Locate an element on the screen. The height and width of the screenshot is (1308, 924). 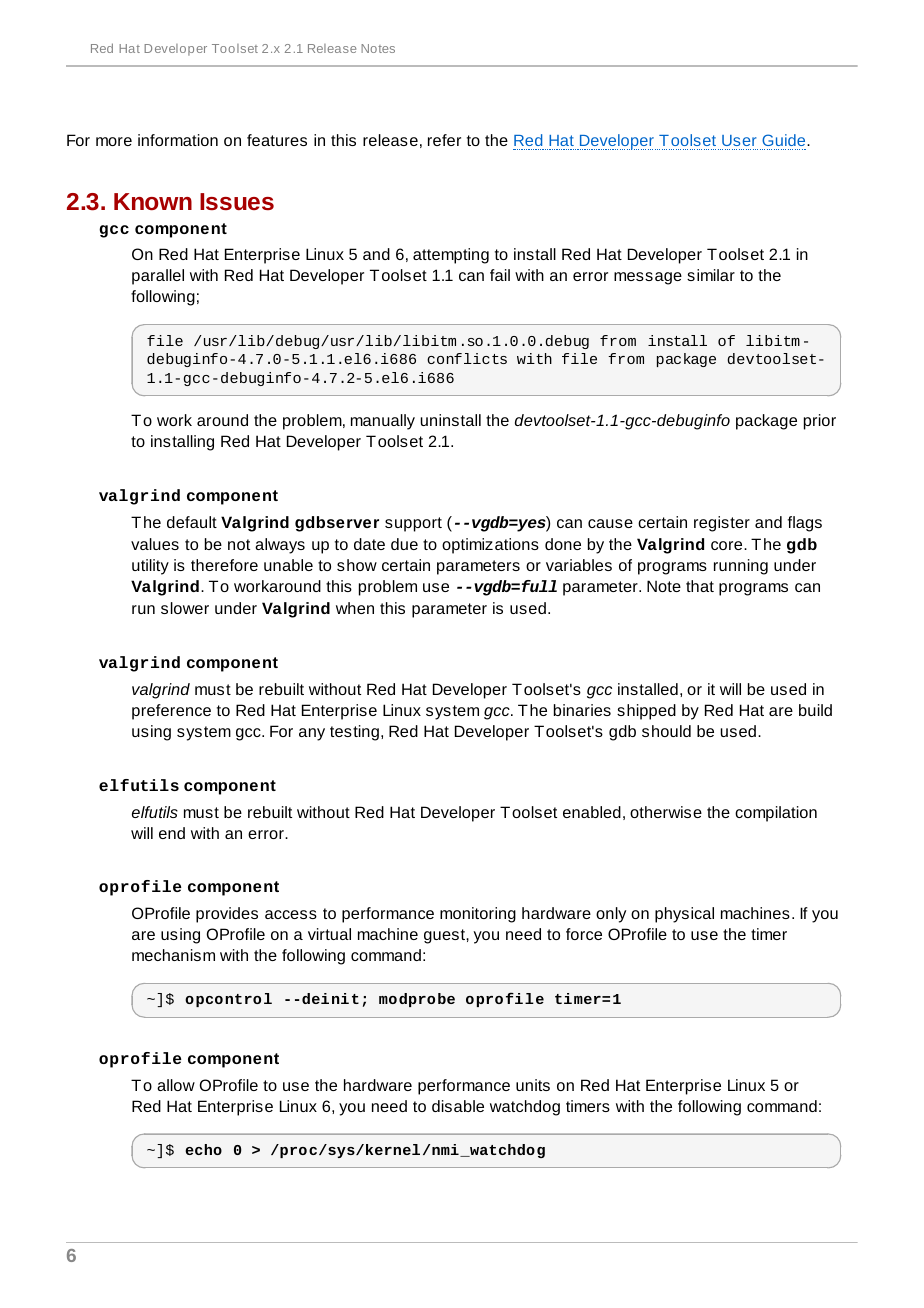
units is located at coordinates (533, 1085).
